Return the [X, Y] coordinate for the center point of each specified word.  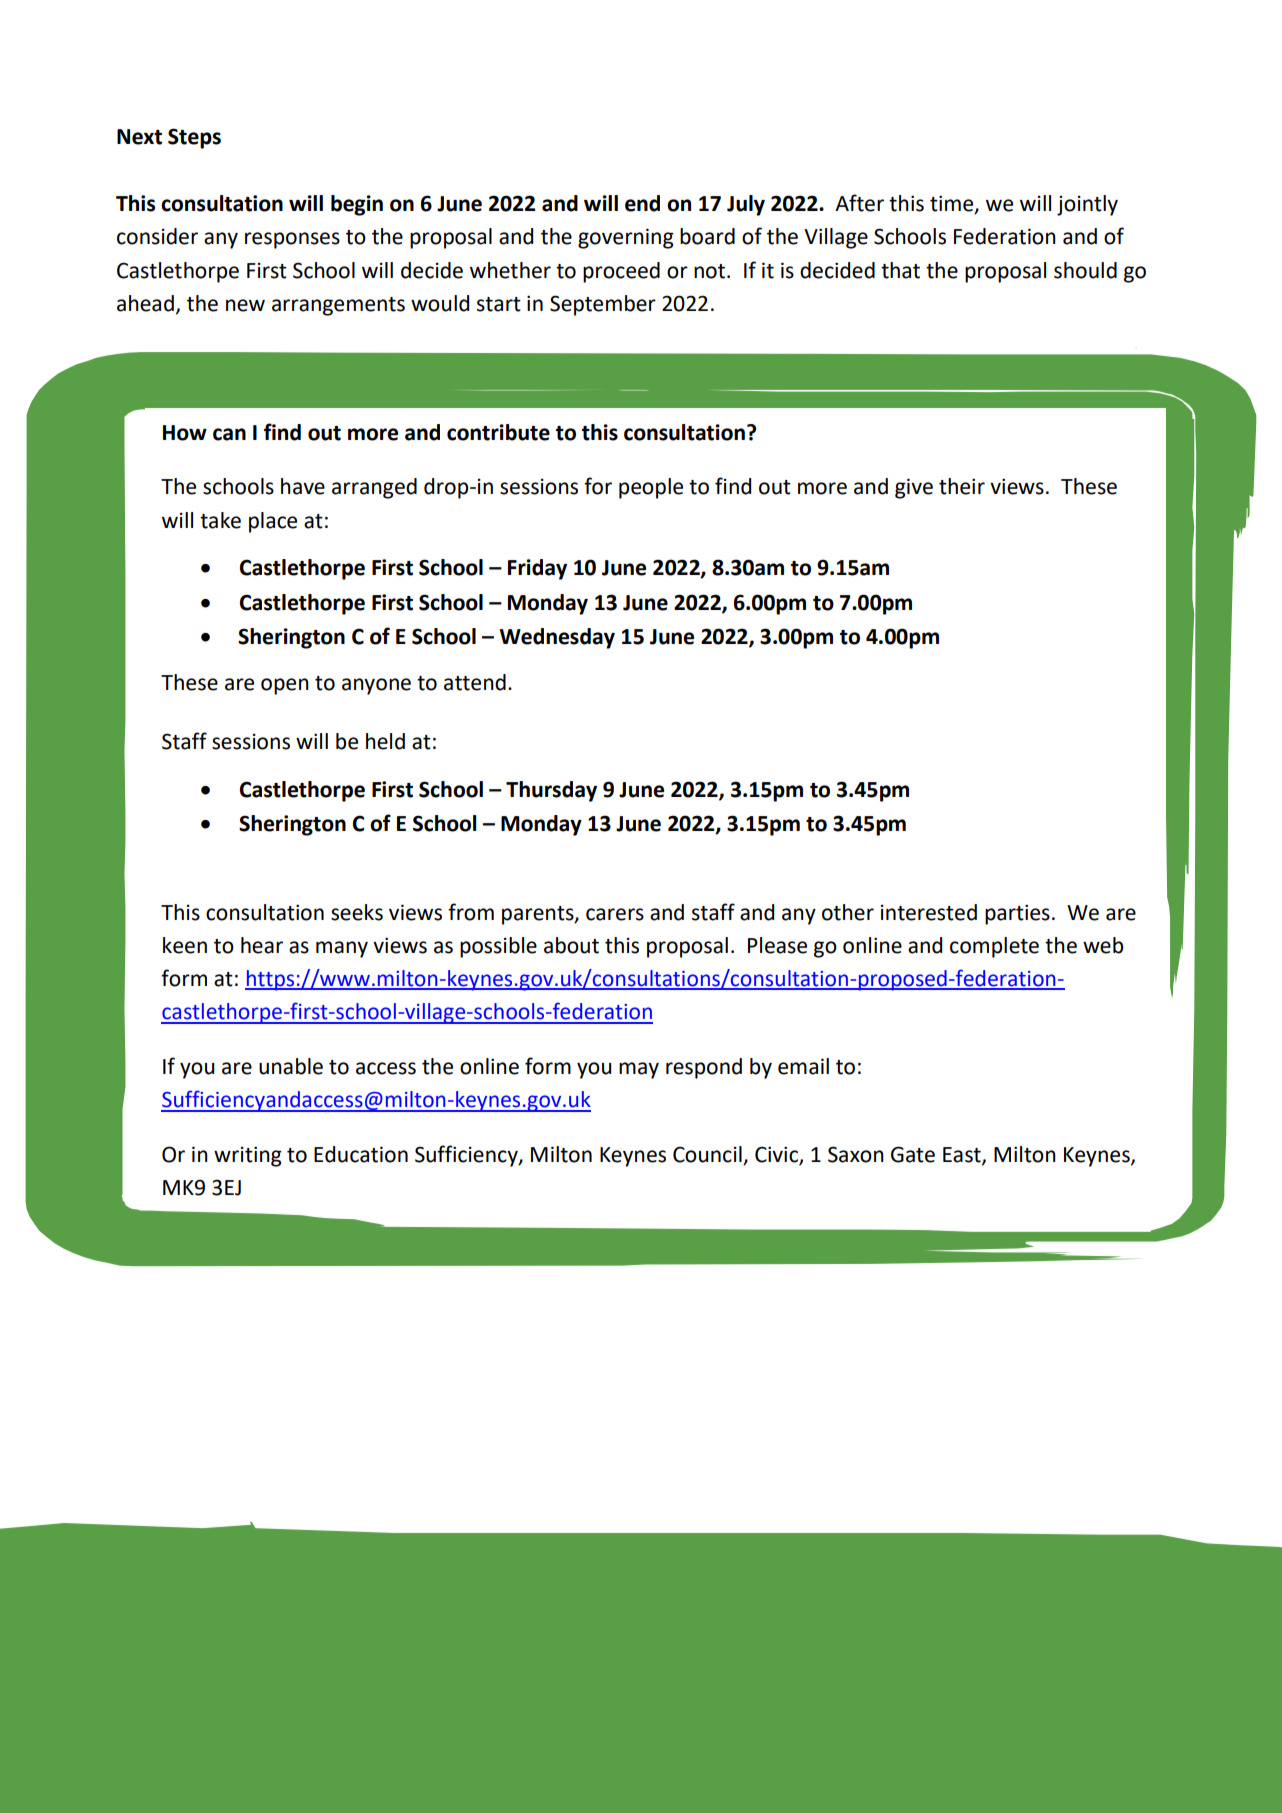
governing [626, 238]
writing [248, 1156]
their [962, 486]
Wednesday [557, 638]
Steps [194, 138]
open [285, 686]
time [953, 204]
